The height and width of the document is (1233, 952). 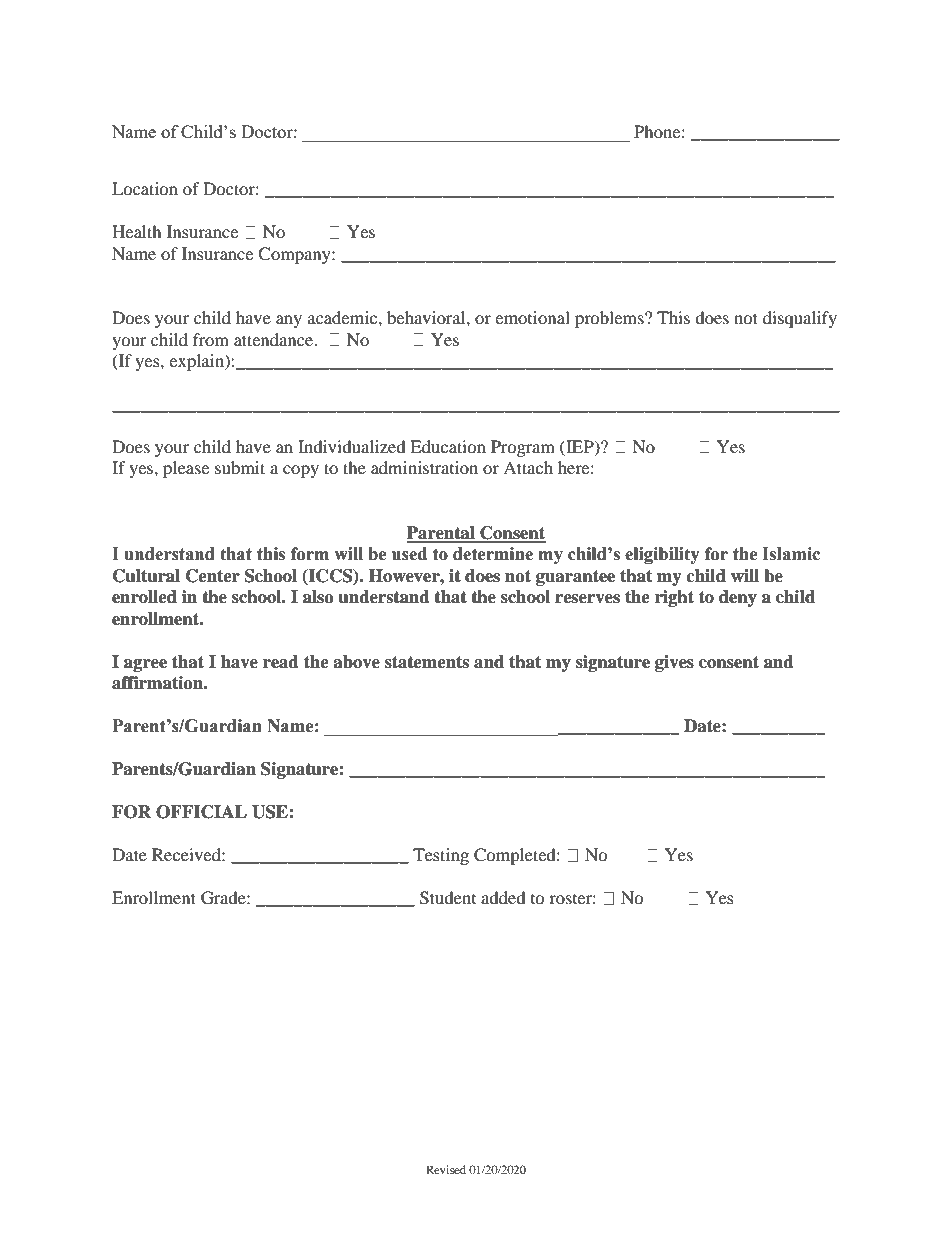 What do you see at coordinates (446, 1169) in the document?
I see `Revised` at bounding box center [446, 1169].
